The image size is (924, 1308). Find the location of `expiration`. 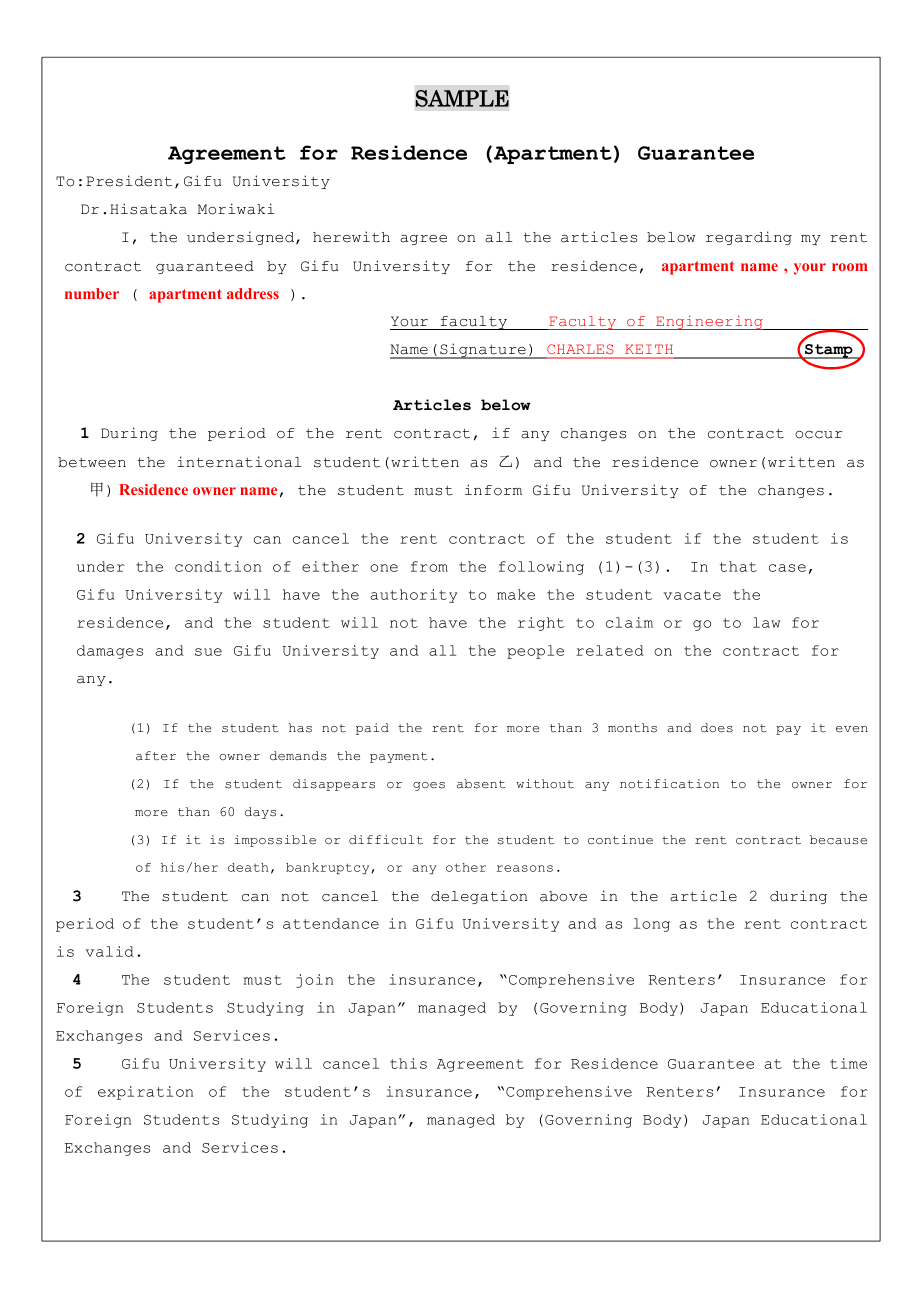

expiration is located at coordinates (145, 1093).
